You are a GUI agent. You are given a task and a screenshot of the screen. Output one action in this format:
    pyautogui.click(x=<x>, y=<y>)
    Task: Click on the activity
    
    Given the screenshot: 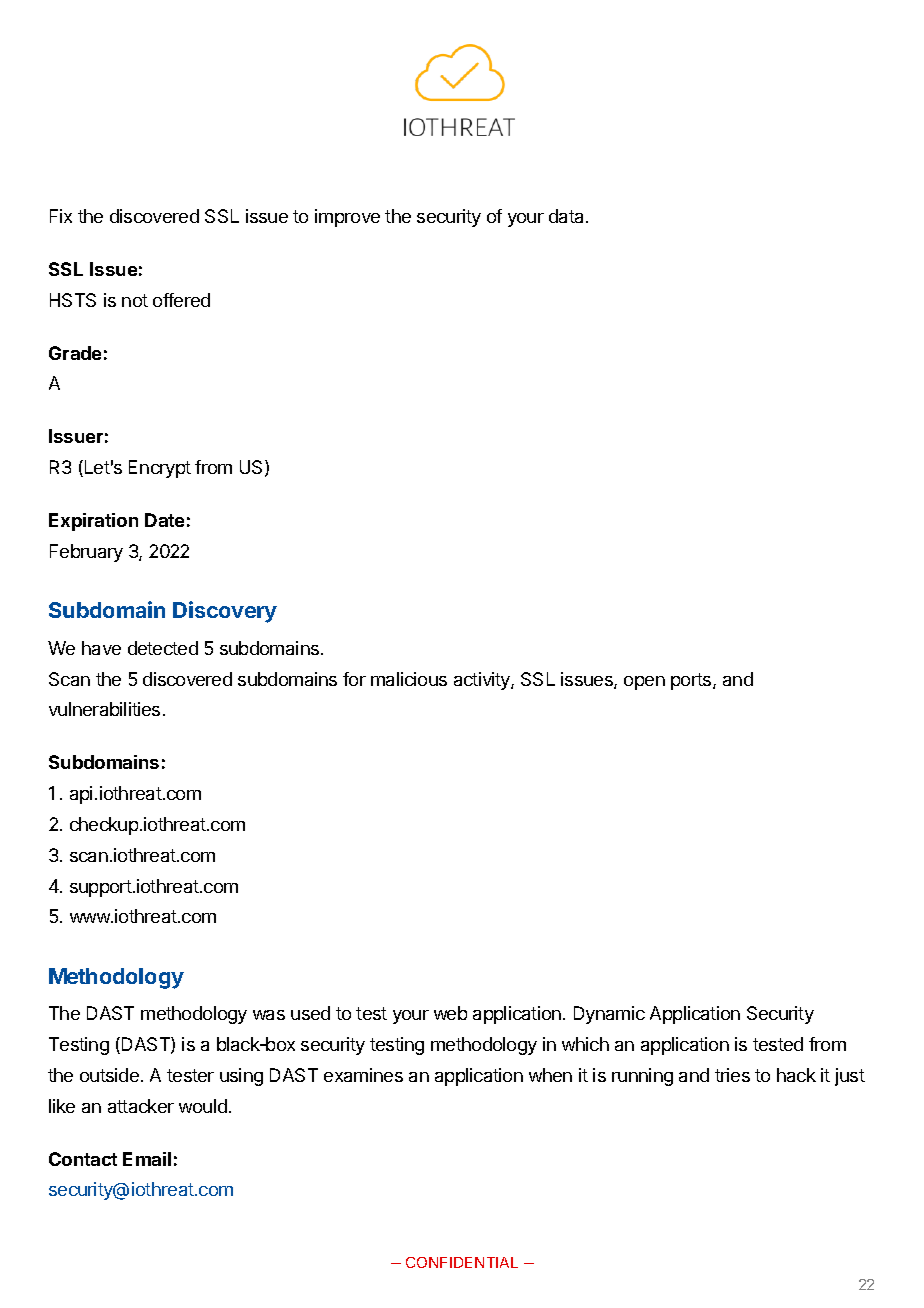 What is the action you would take?
    pyautogui.click(x=483, y=681)
